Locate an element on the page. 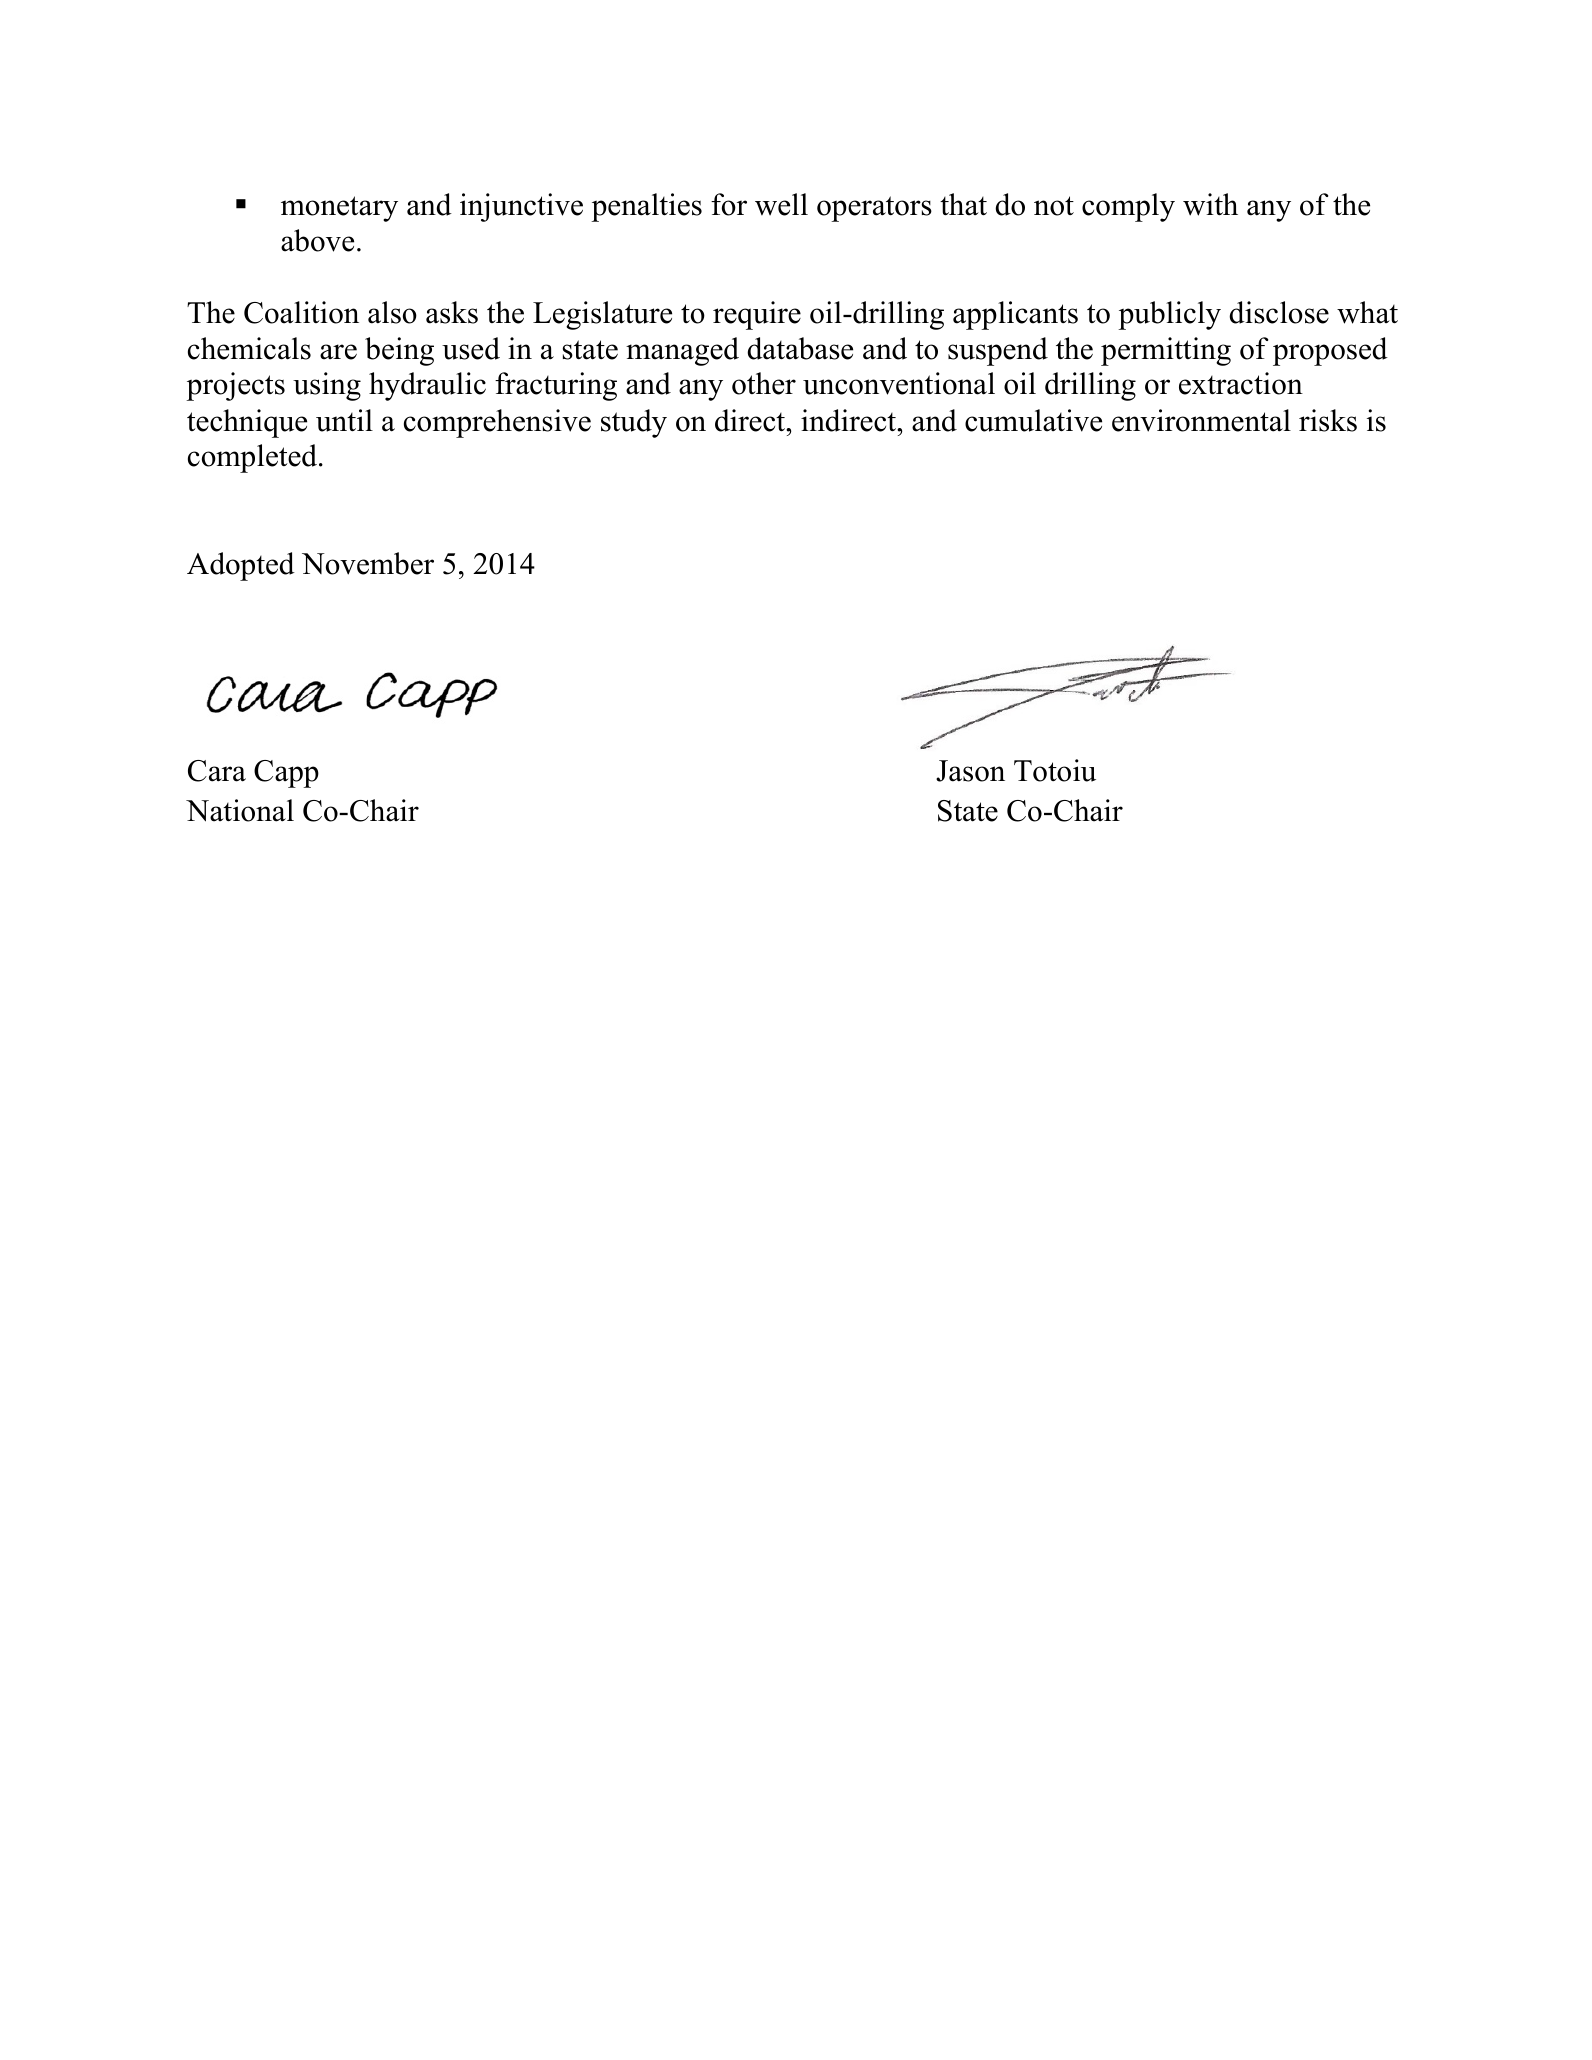  well is located at coordinates (781, 204).
